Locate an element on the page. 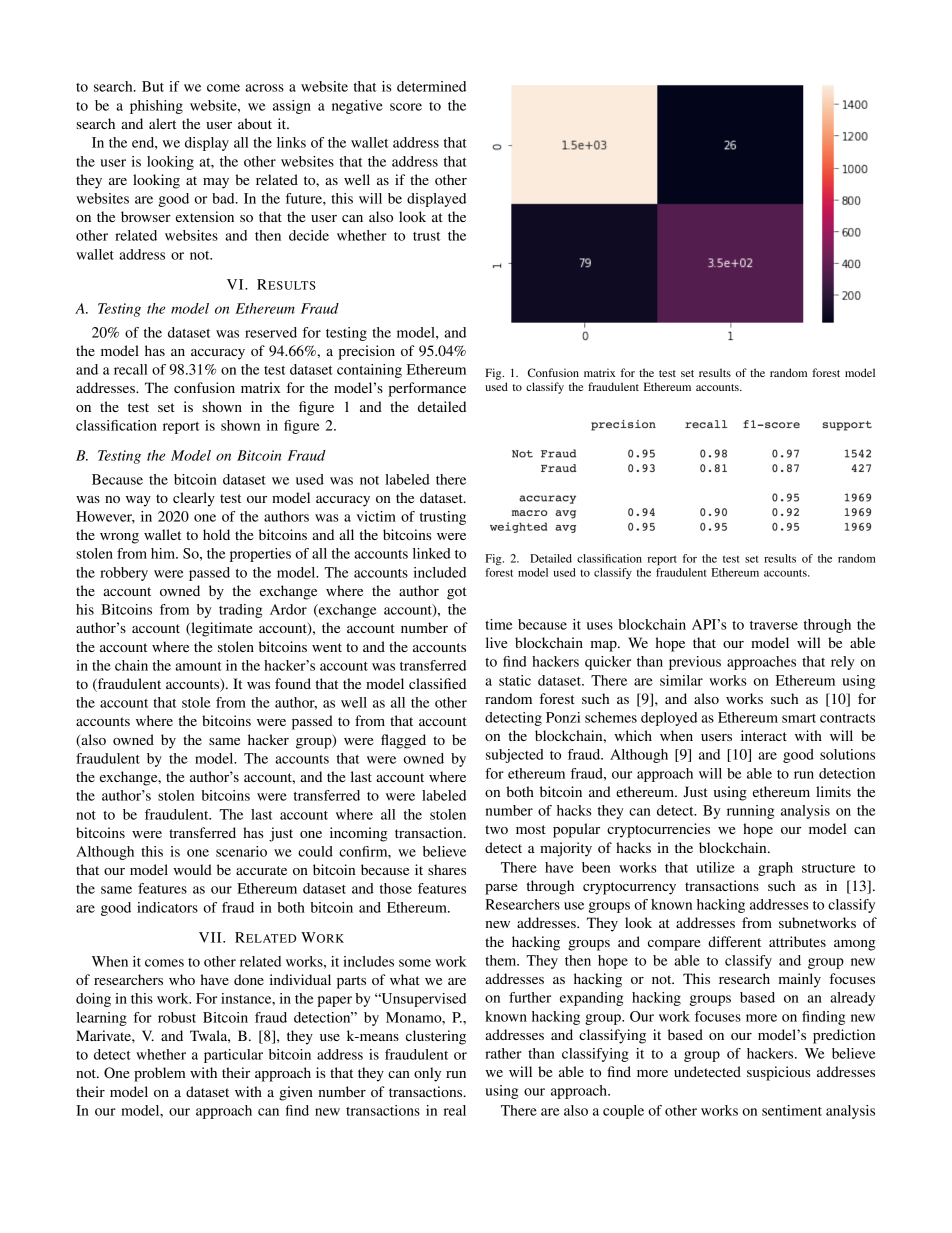 This page has height=1233, width=952. determined is located at coordinates (431, 86).
